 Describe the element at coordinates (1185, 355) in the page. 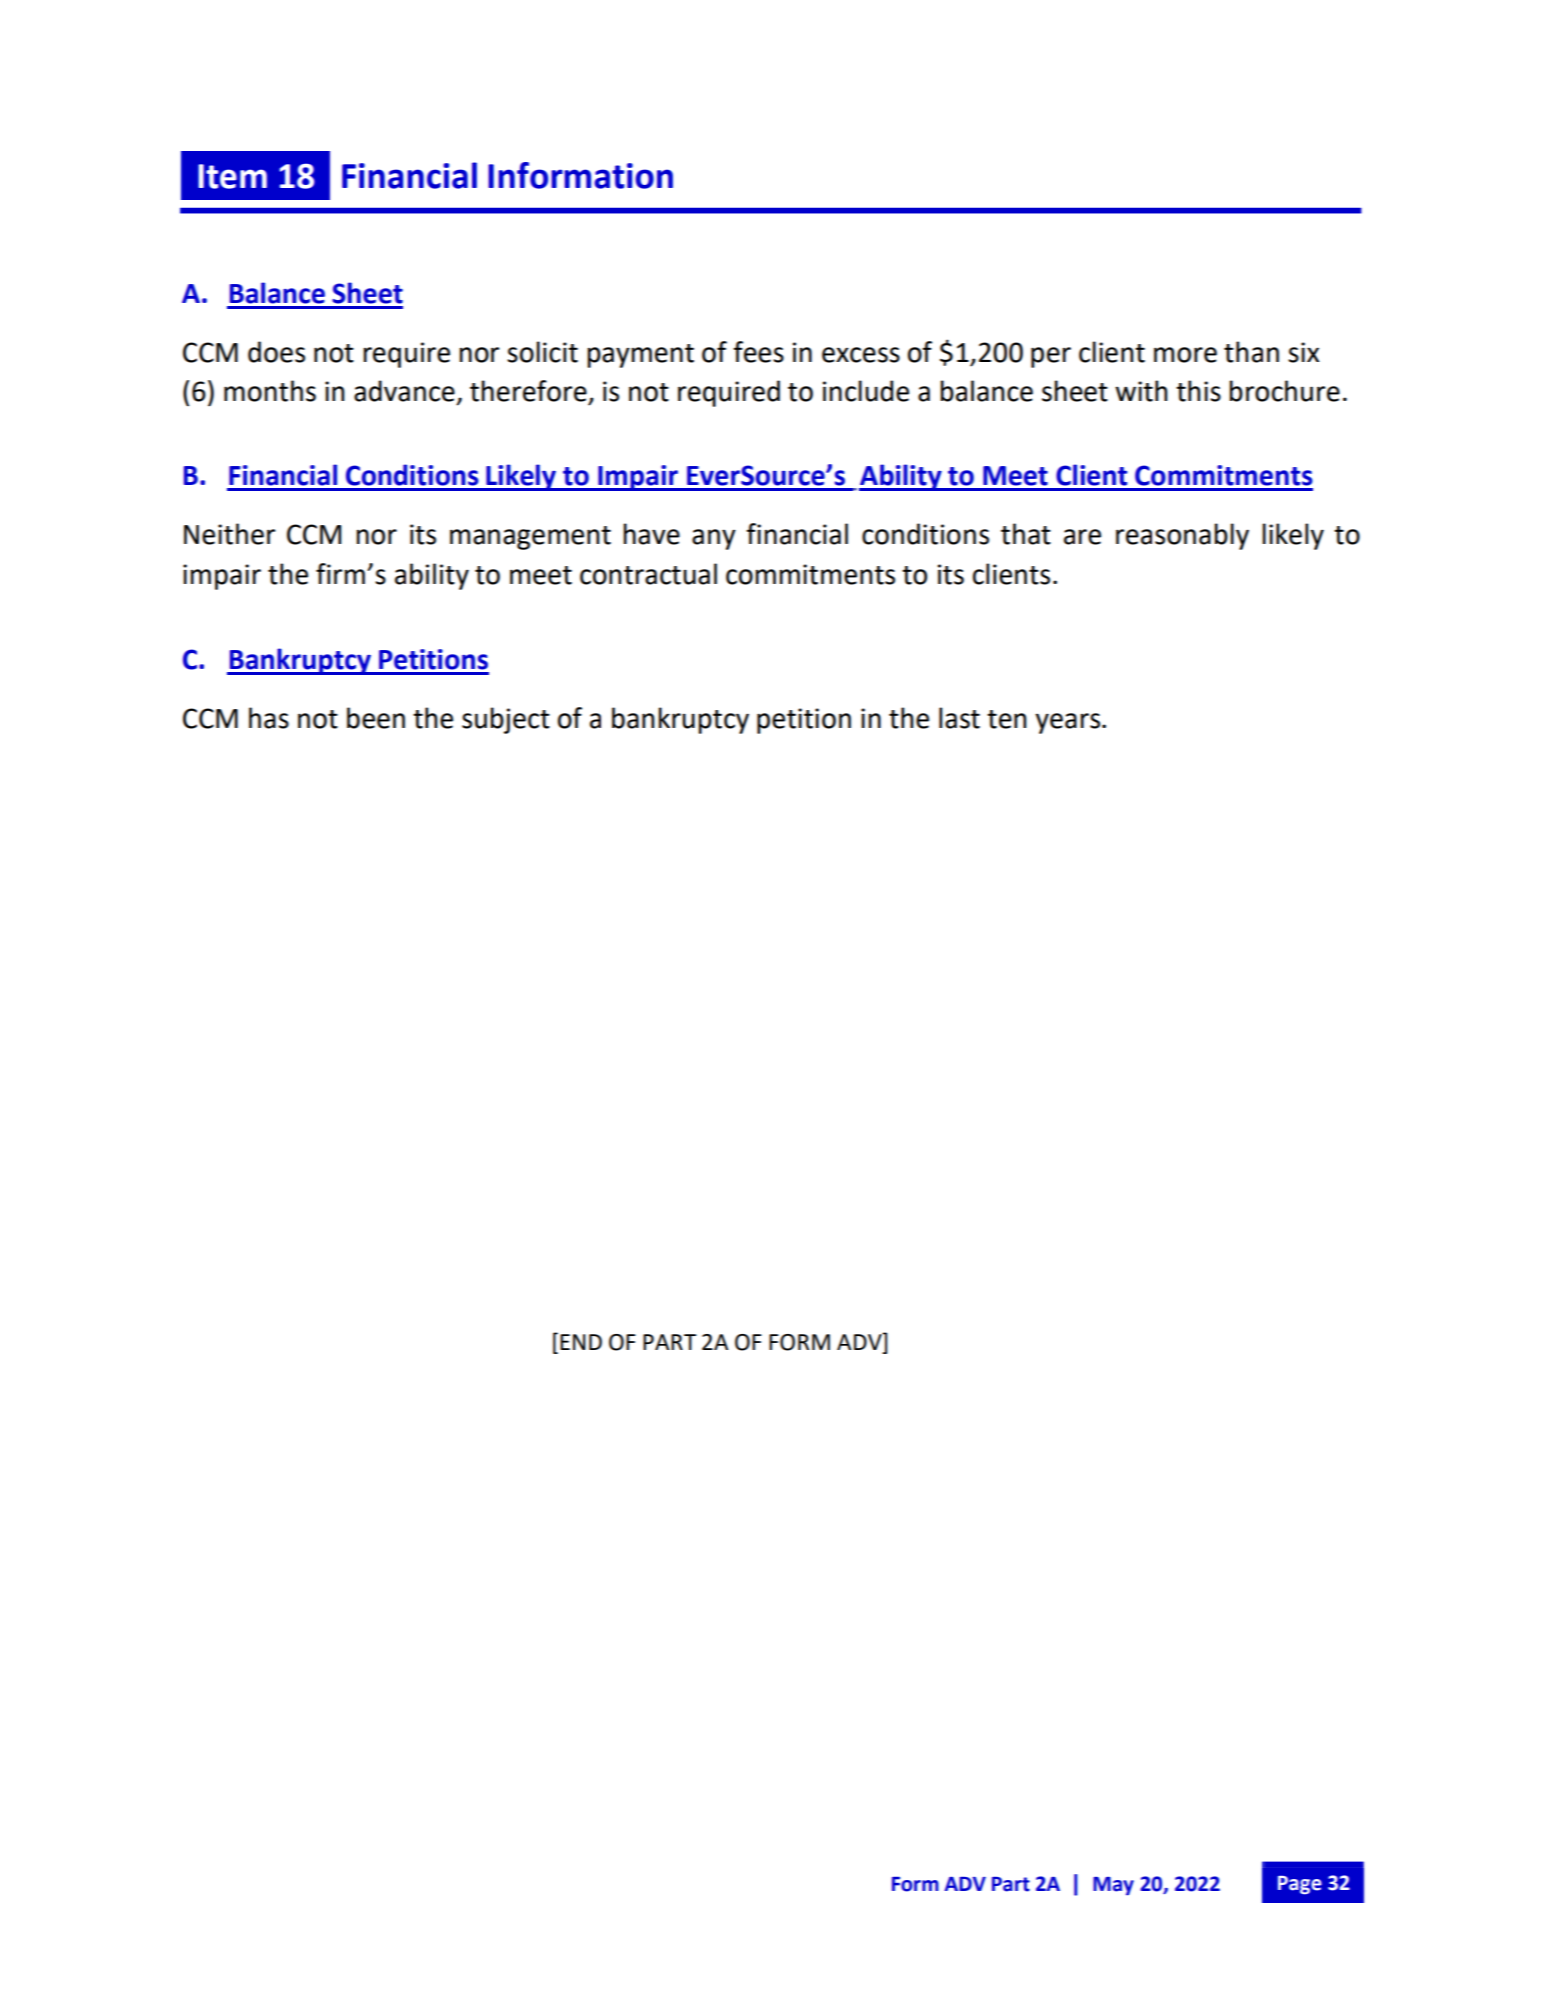

I see `more` at that location.
